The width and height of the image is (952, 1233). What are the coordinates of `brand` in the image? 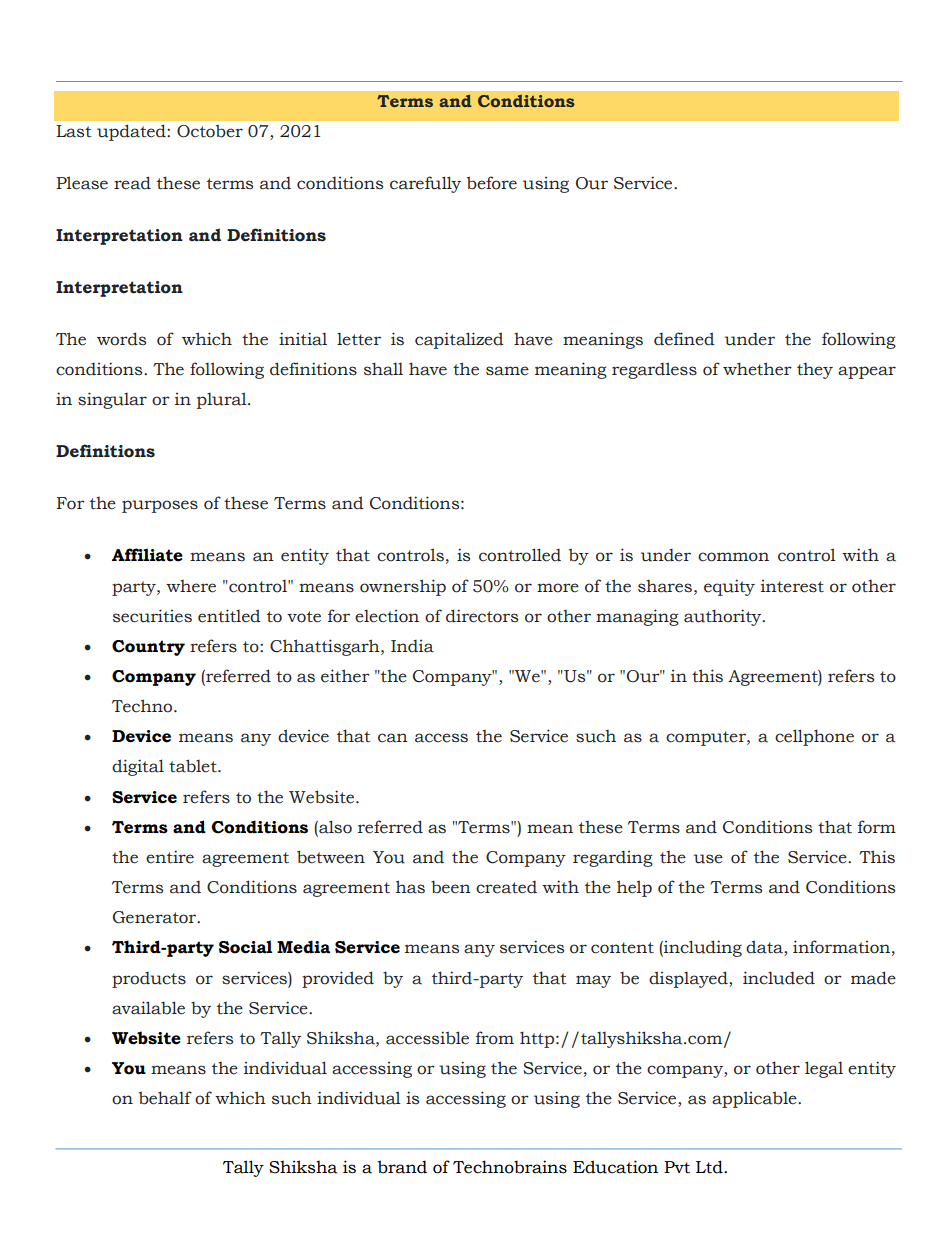 It's located at (402, 1167).
